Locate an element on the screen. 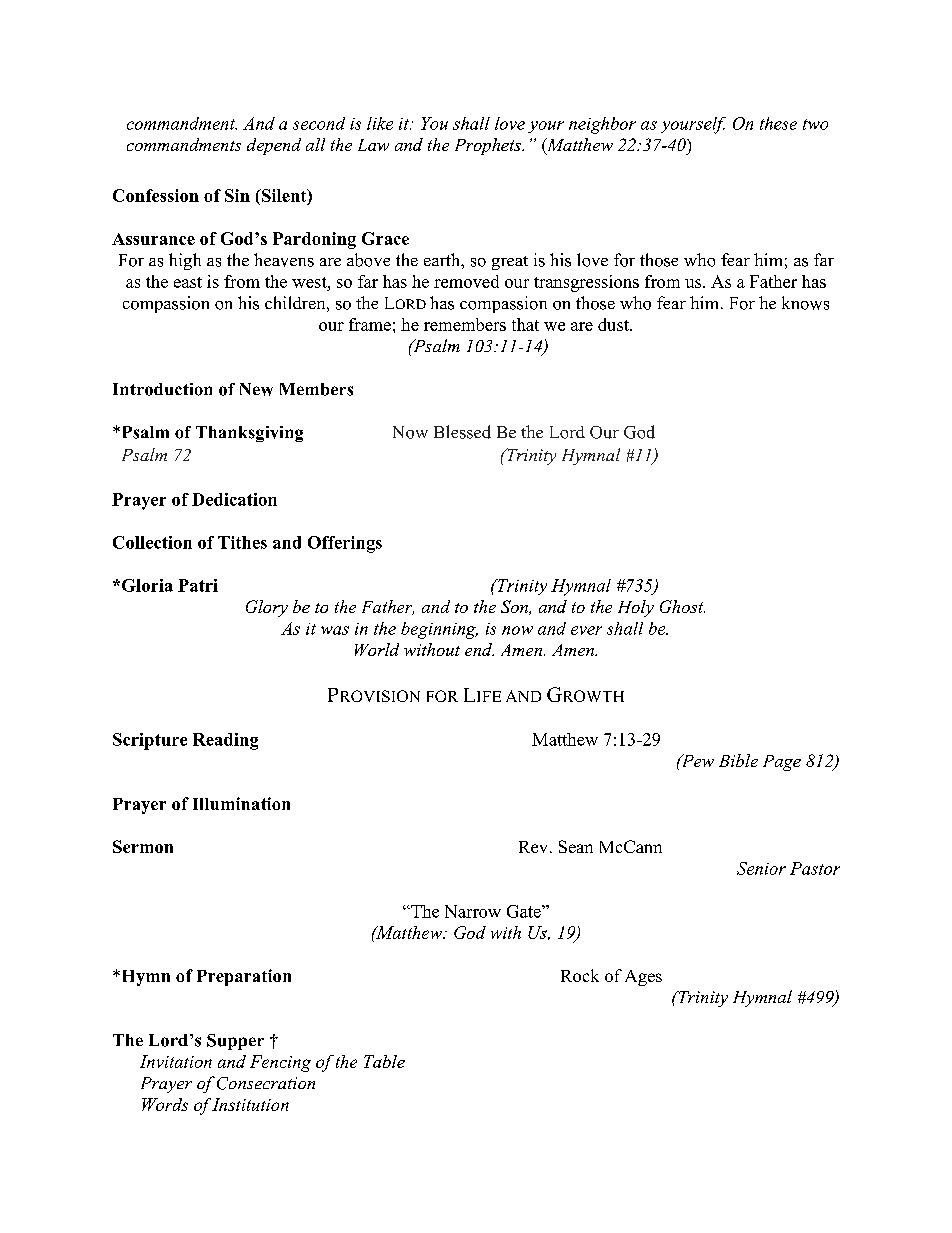  Consecration is located at coordinates (266, 1083).
